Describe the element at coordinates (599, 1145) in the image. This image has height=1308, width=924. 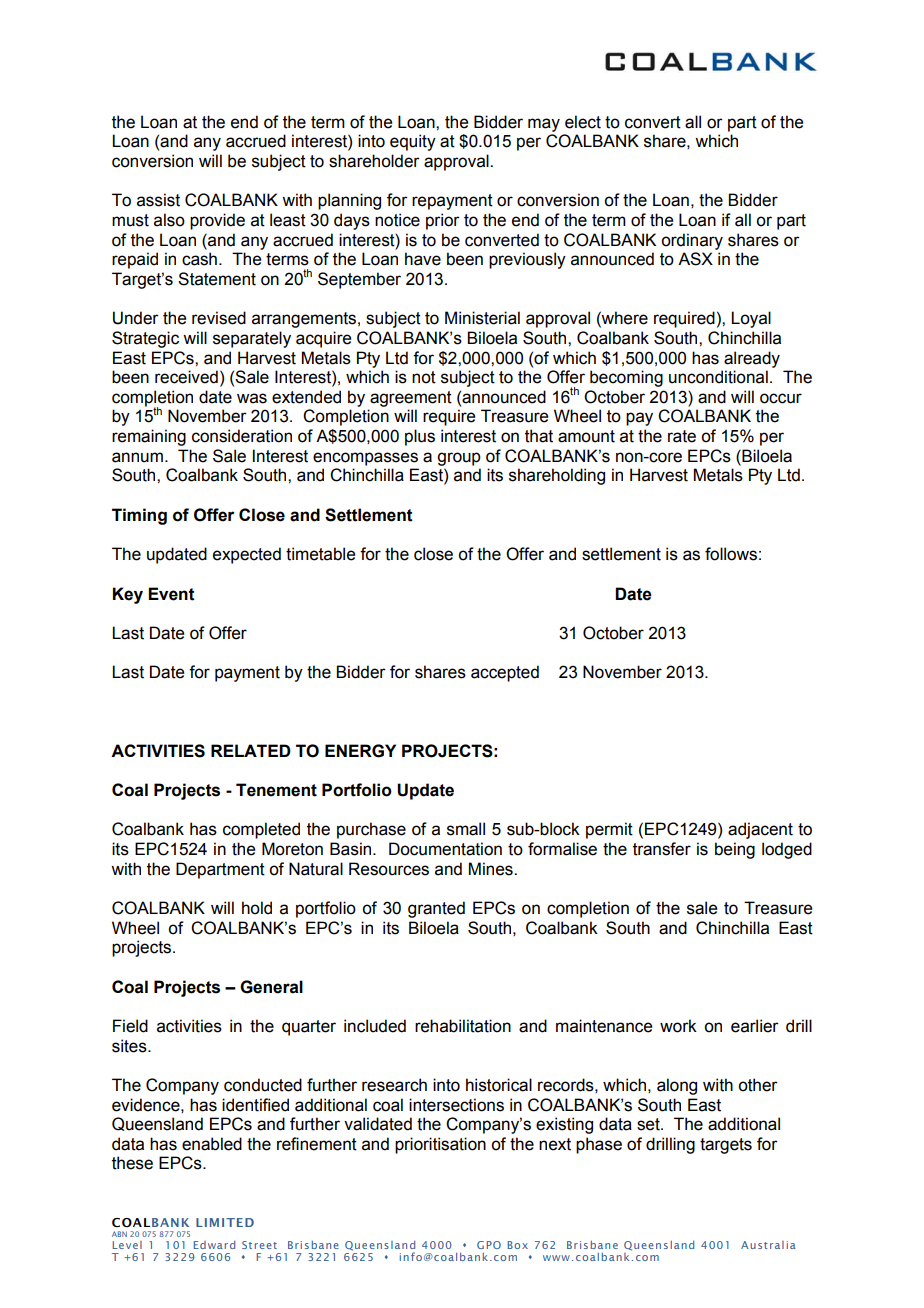
I see `phase` at that location.
